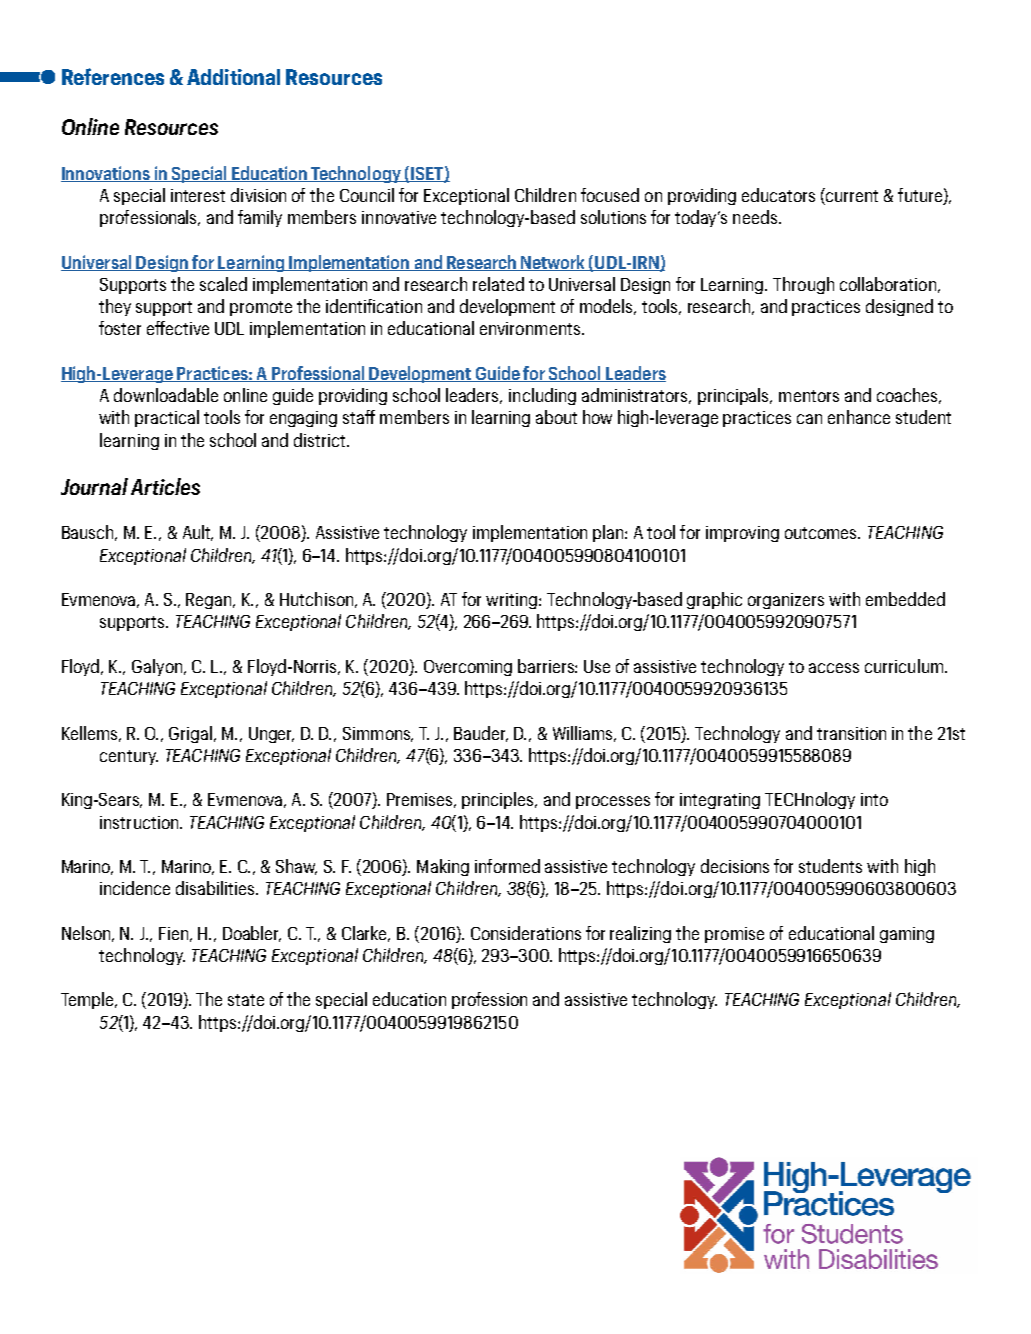 The height and width of the screenshot is (1334, 1031). What do you see at coordinates (734, 935) in the screenshot?
I see `promise` at bounding box center [734, 935].
